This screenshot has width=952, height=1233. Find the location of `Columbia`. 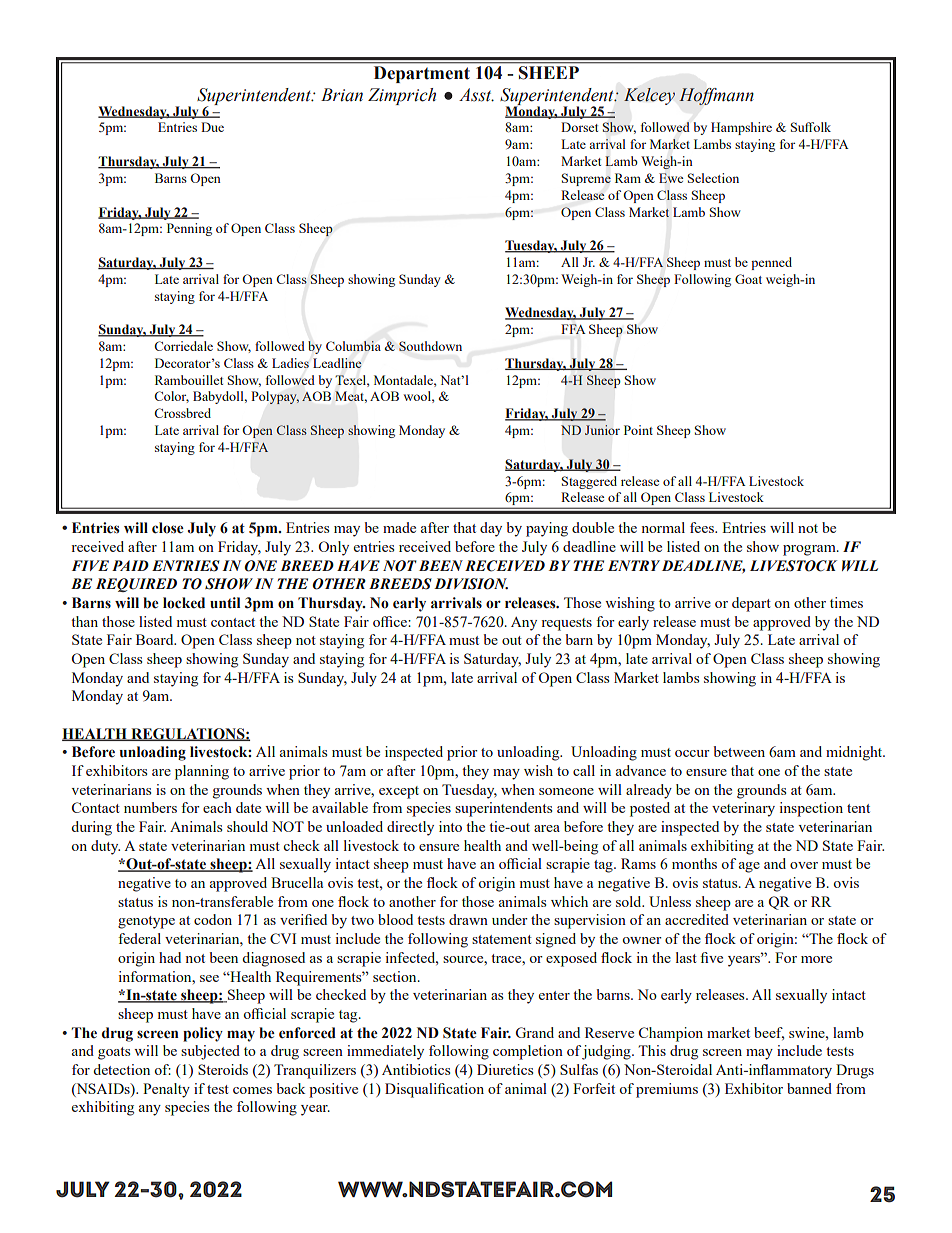

Columbia is located at coordinates (353, 346).
